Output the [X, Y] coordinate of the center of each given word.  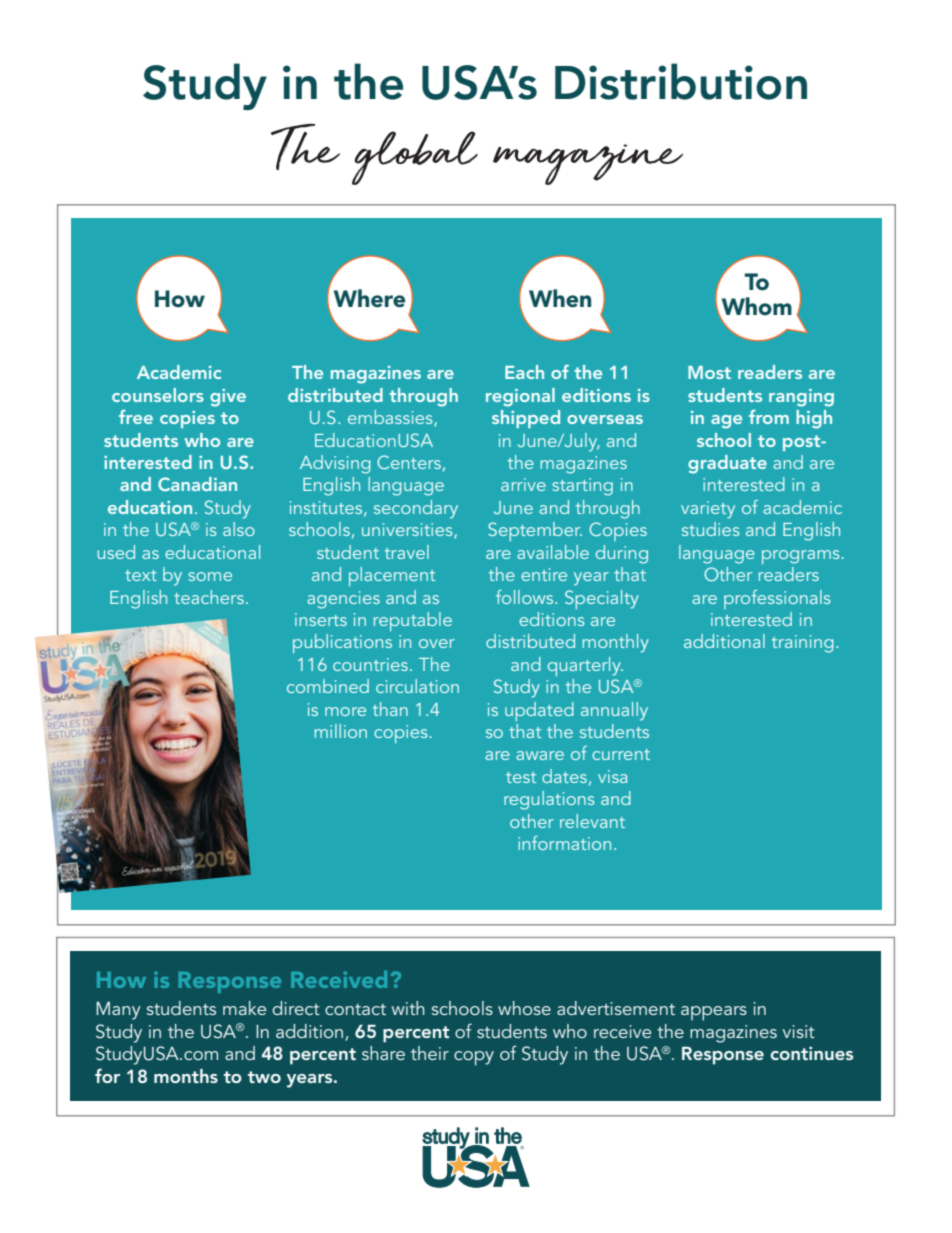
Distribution [681, 81]
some [210, 576]
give [228, 398]
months [186, 1076]
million [340, 731]
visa [612, 776]
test [521, 777]
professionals [777, 599]
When [560, 298]
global [415, 158]
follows [526, 597]
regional [520, 397]
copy [474, 1058]
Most [709, 372]
